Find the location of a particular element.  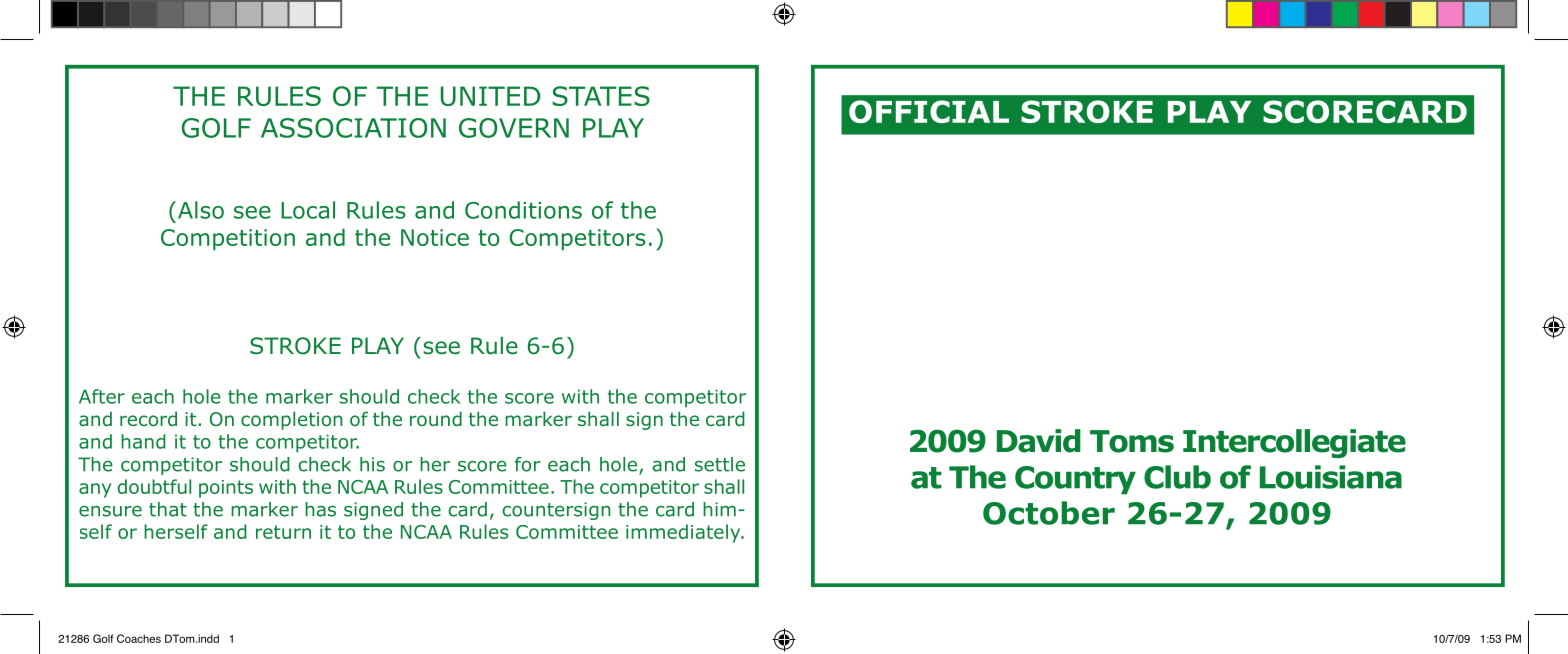

After is located at coordinates (102, 396).
